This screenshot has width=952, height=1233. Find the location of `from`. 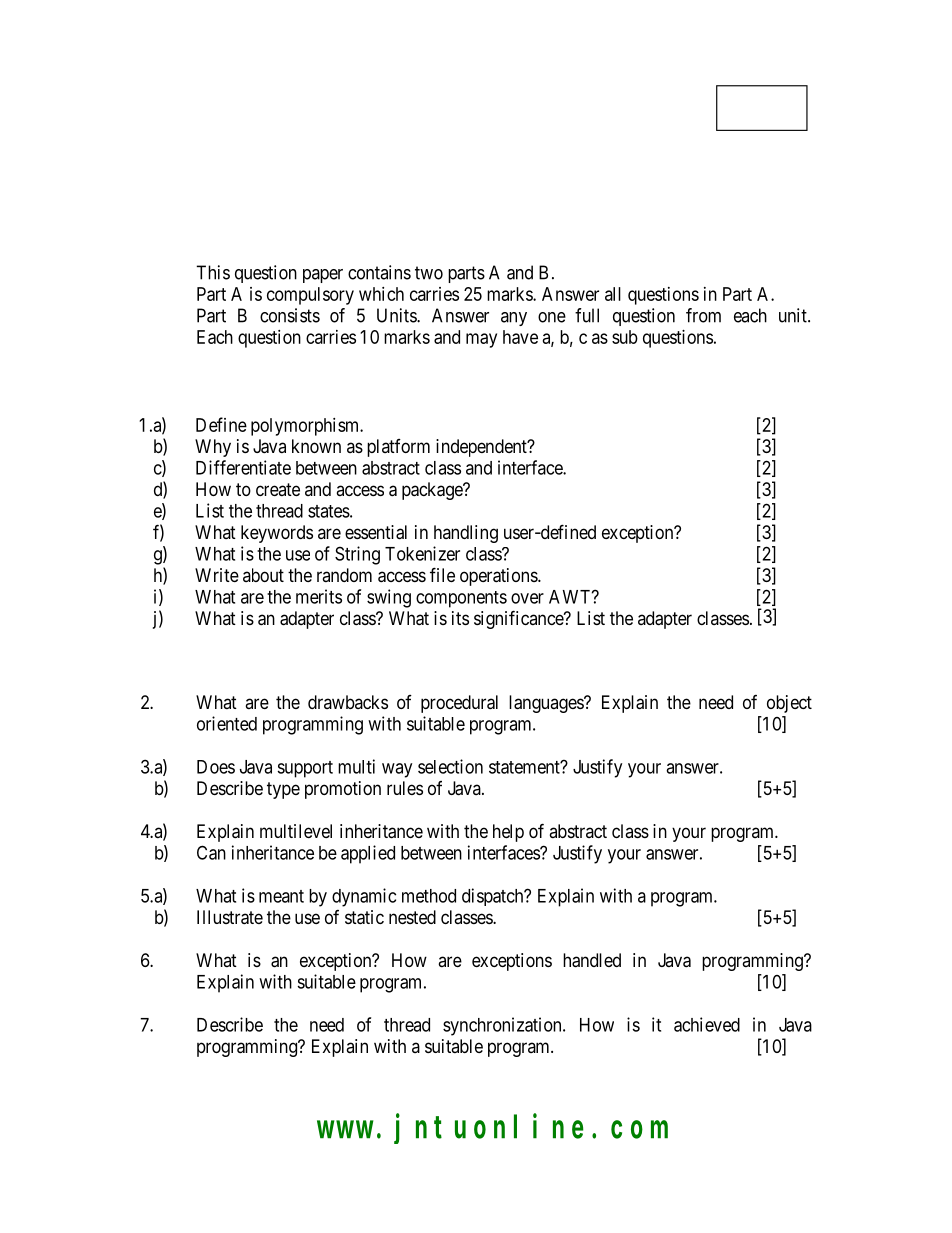

from is located at coordinates (703, 315).
